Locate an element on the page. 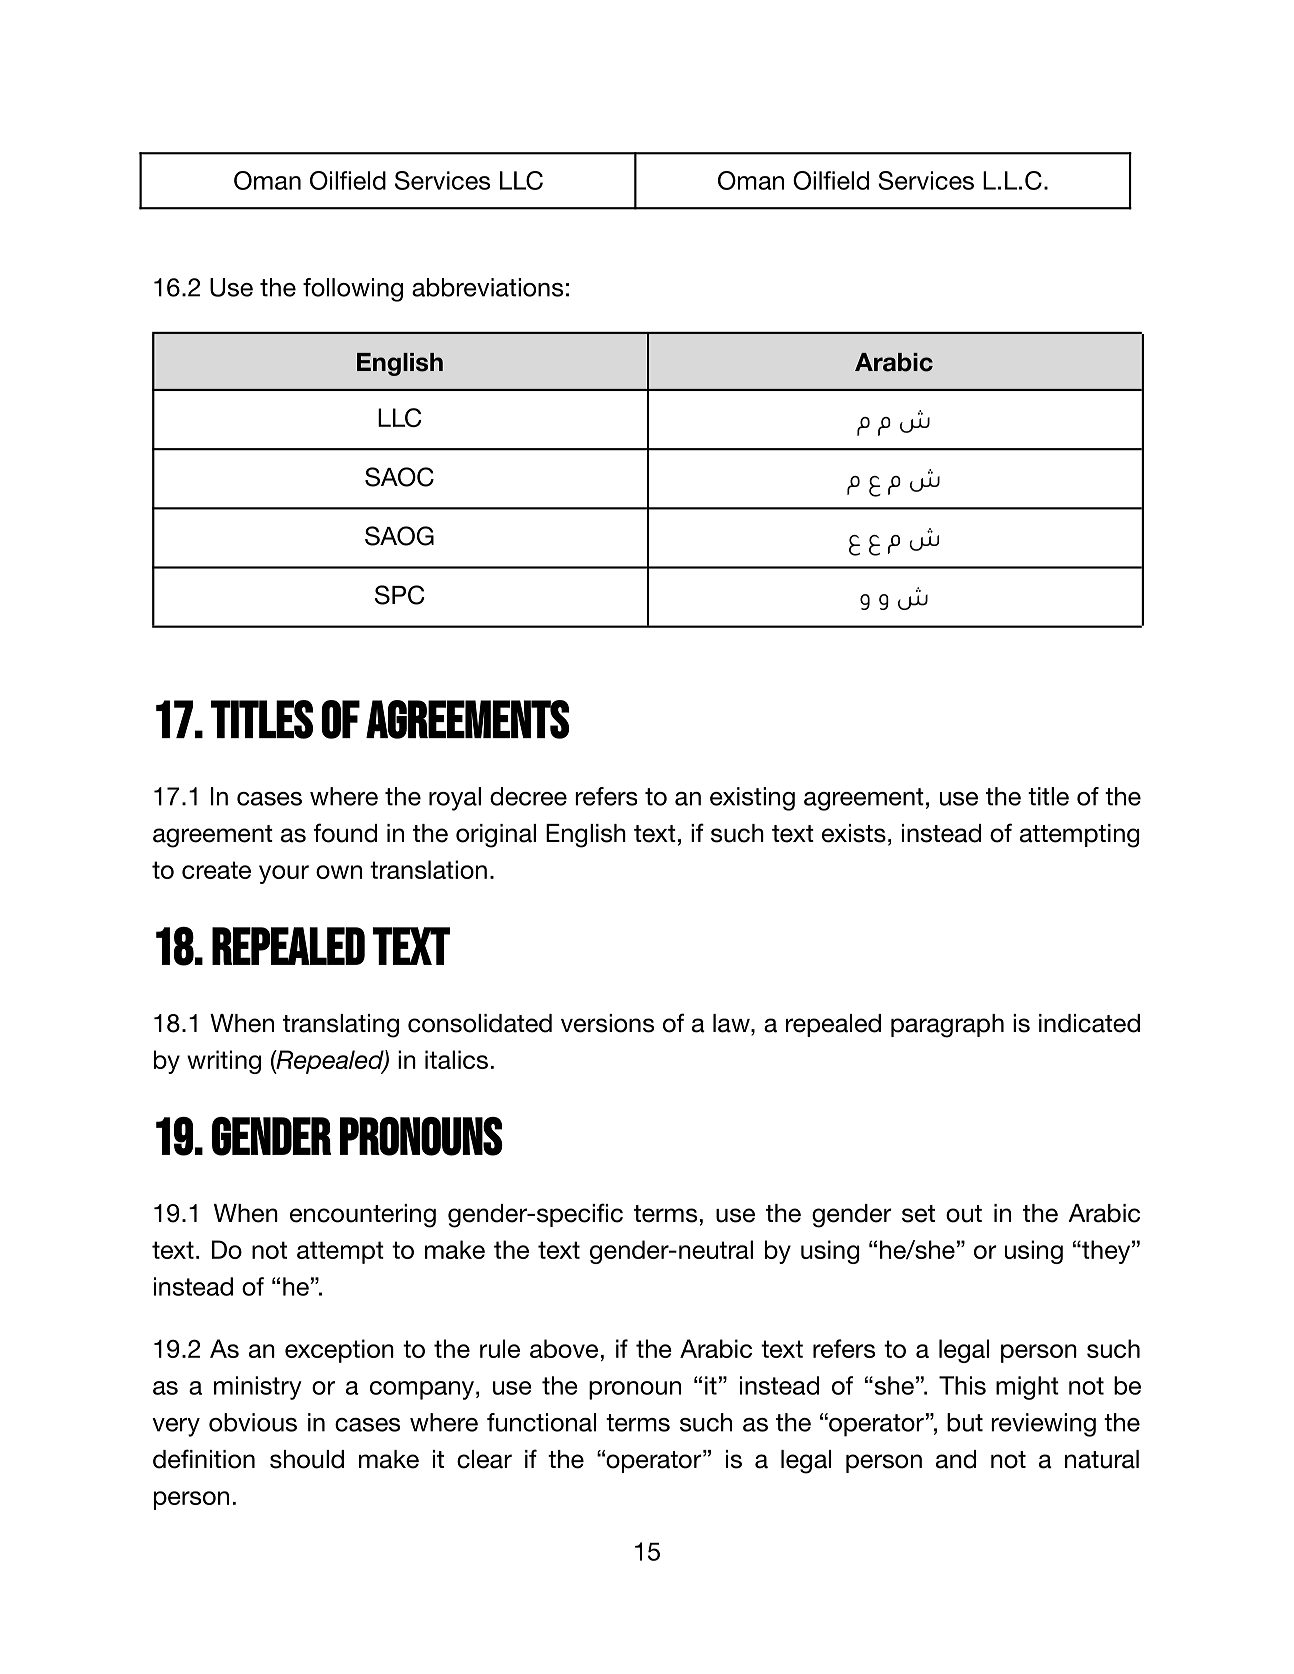  obvious is located at coordinates (253, 1422).
